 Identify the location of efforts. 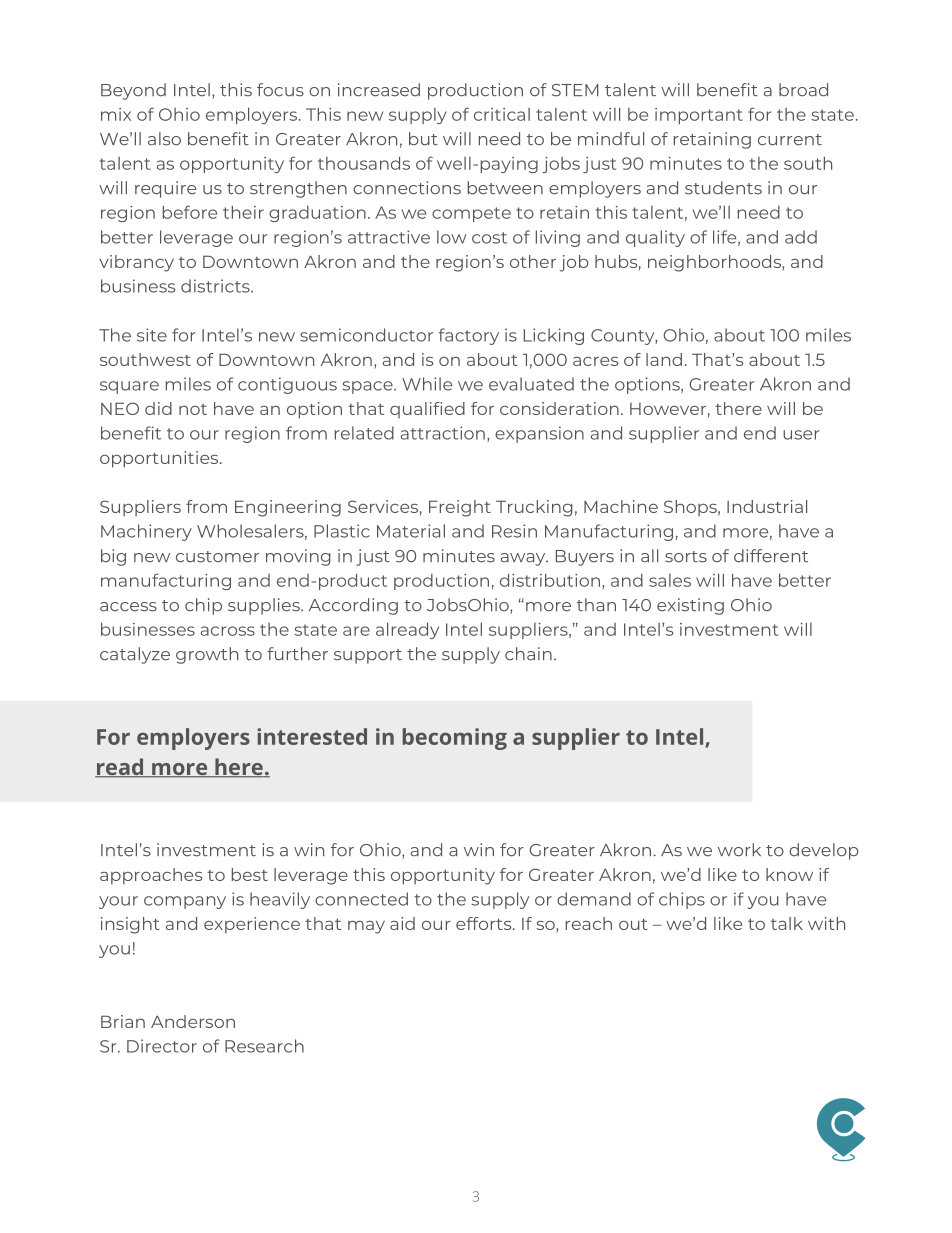
(485, 923).
